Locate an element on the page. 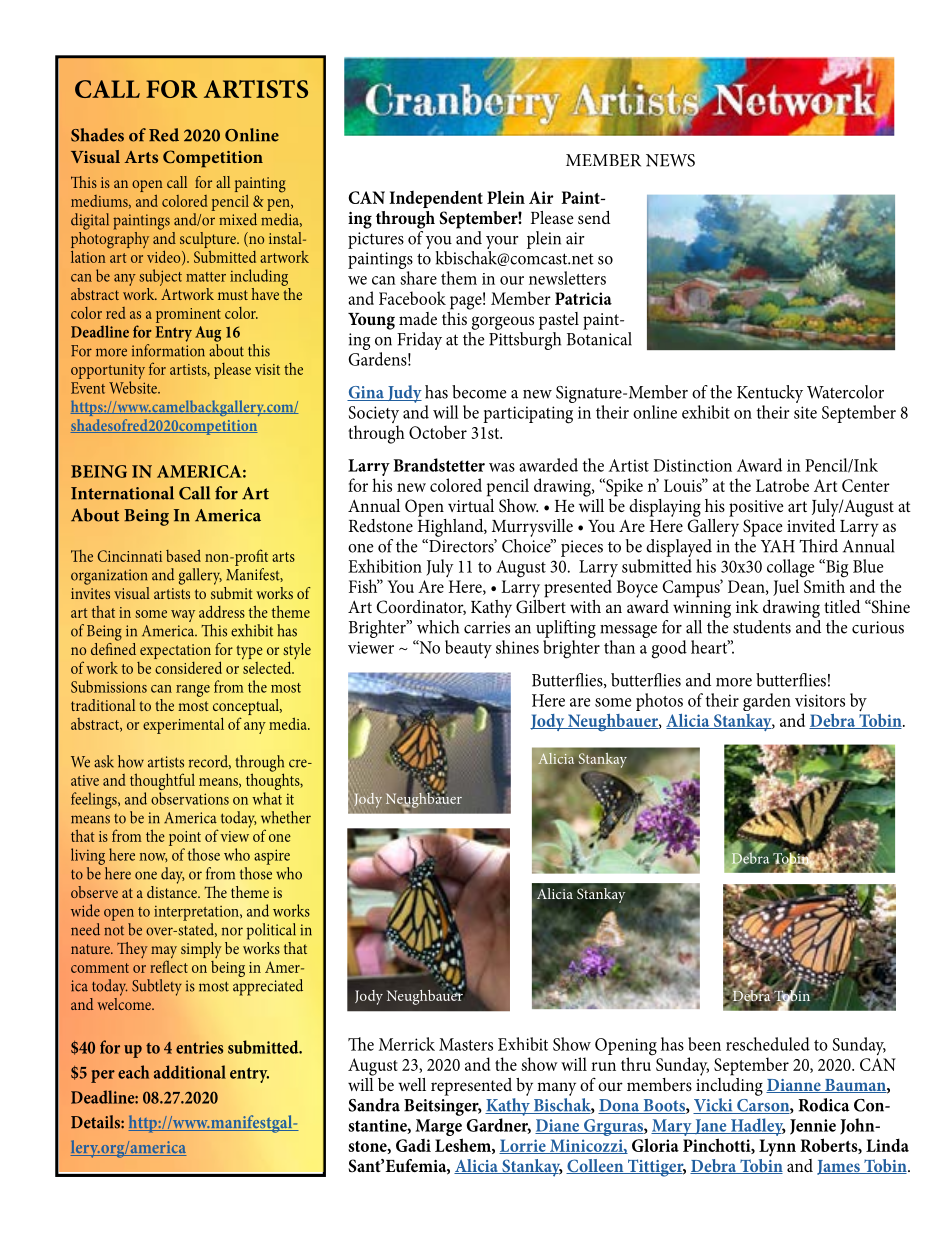 This page has width=952, height=1233. sculpture is located at coordinates (209, 241).
